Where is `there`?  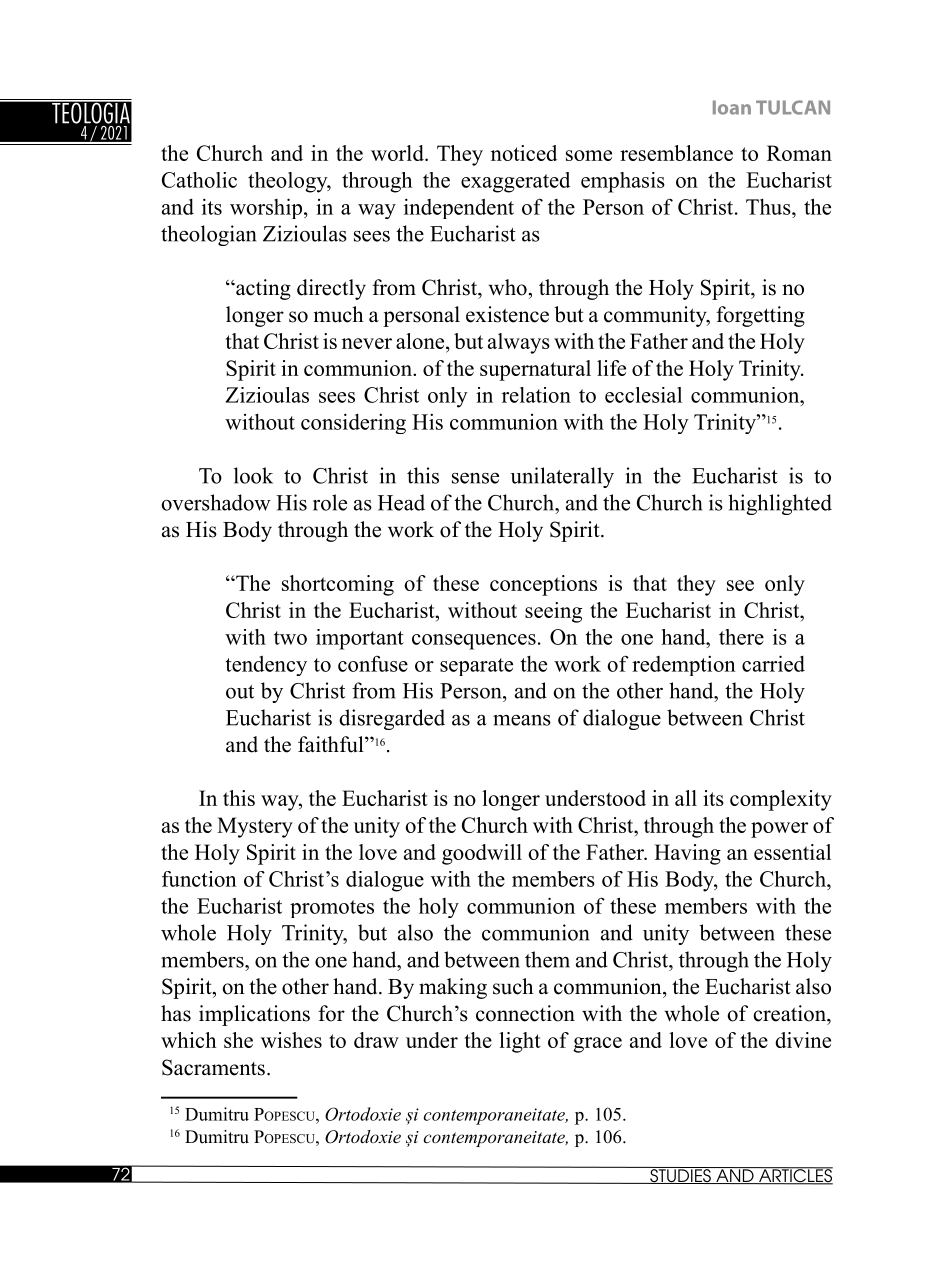 there is located at coordinates (741, 637).
